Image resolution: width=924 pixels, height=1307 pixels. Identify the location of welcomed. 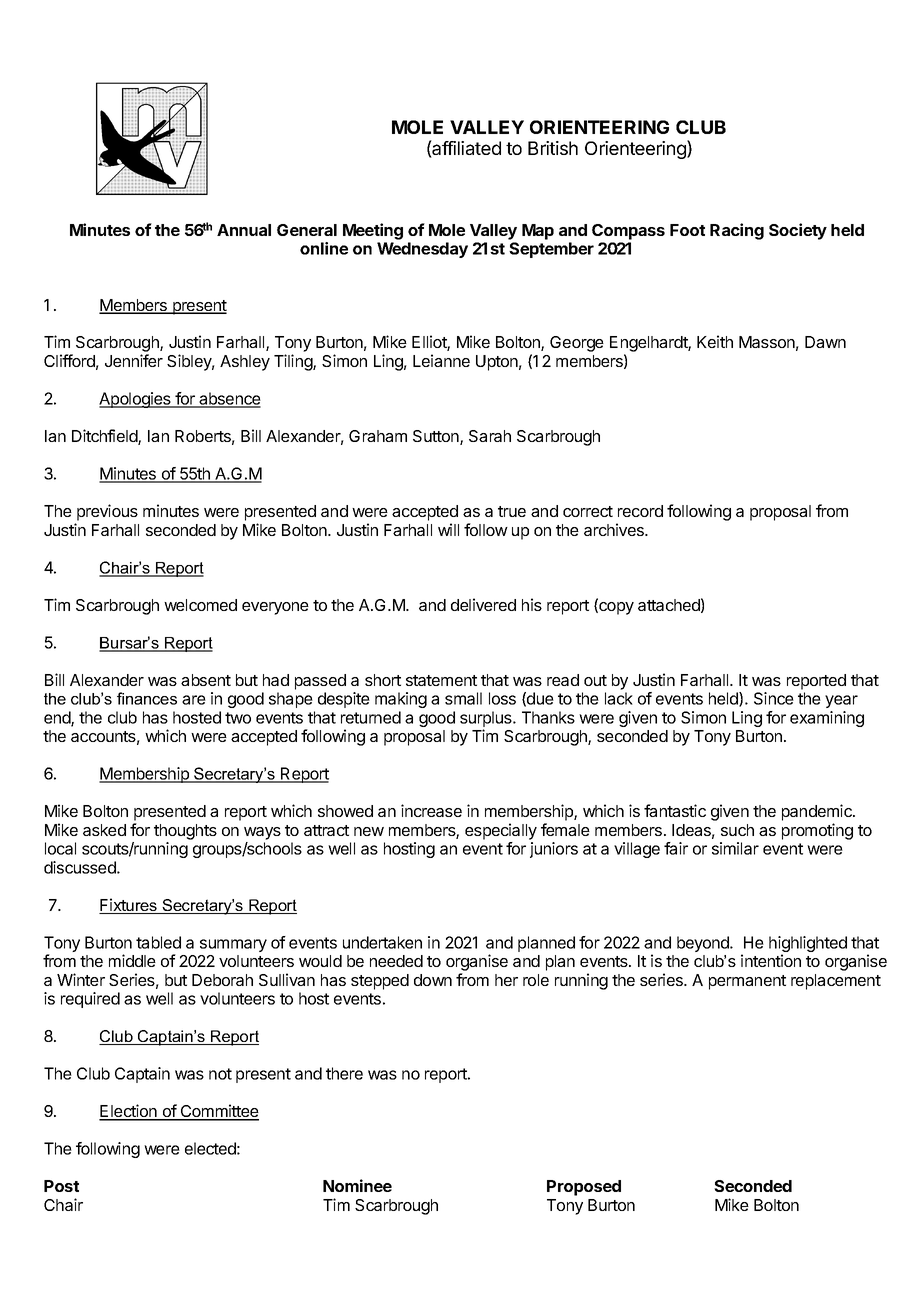
(200, 605).
